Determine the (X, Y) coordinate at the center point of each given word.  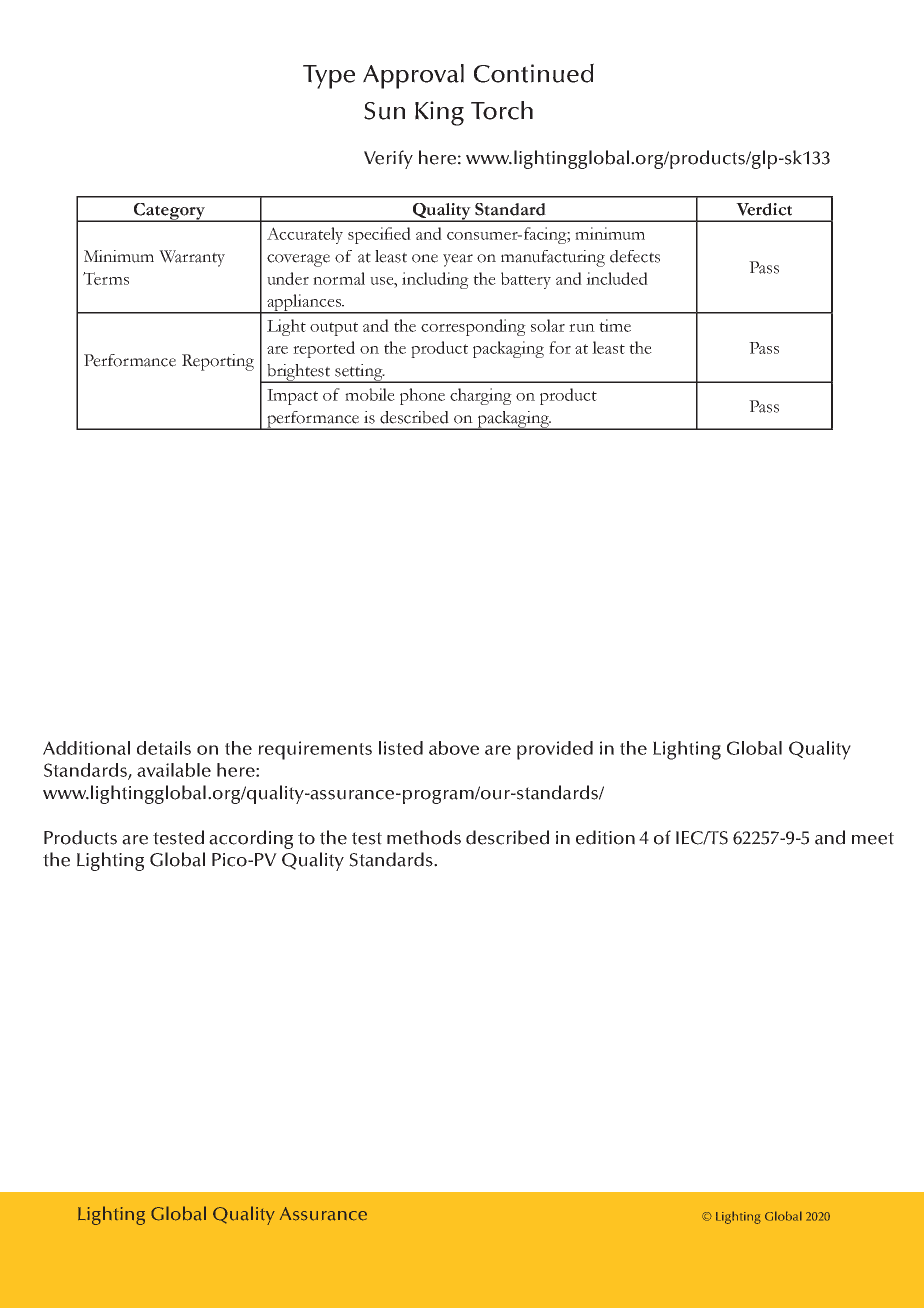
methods (424, 837)
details (164, 748)
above (454, 748)
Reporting (218, 362)
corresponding (473, 327)
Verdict (764, 209)
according (251, 839)
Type (329, 77)
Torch (502, 110)
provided (555, 750)
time (615, 325)
